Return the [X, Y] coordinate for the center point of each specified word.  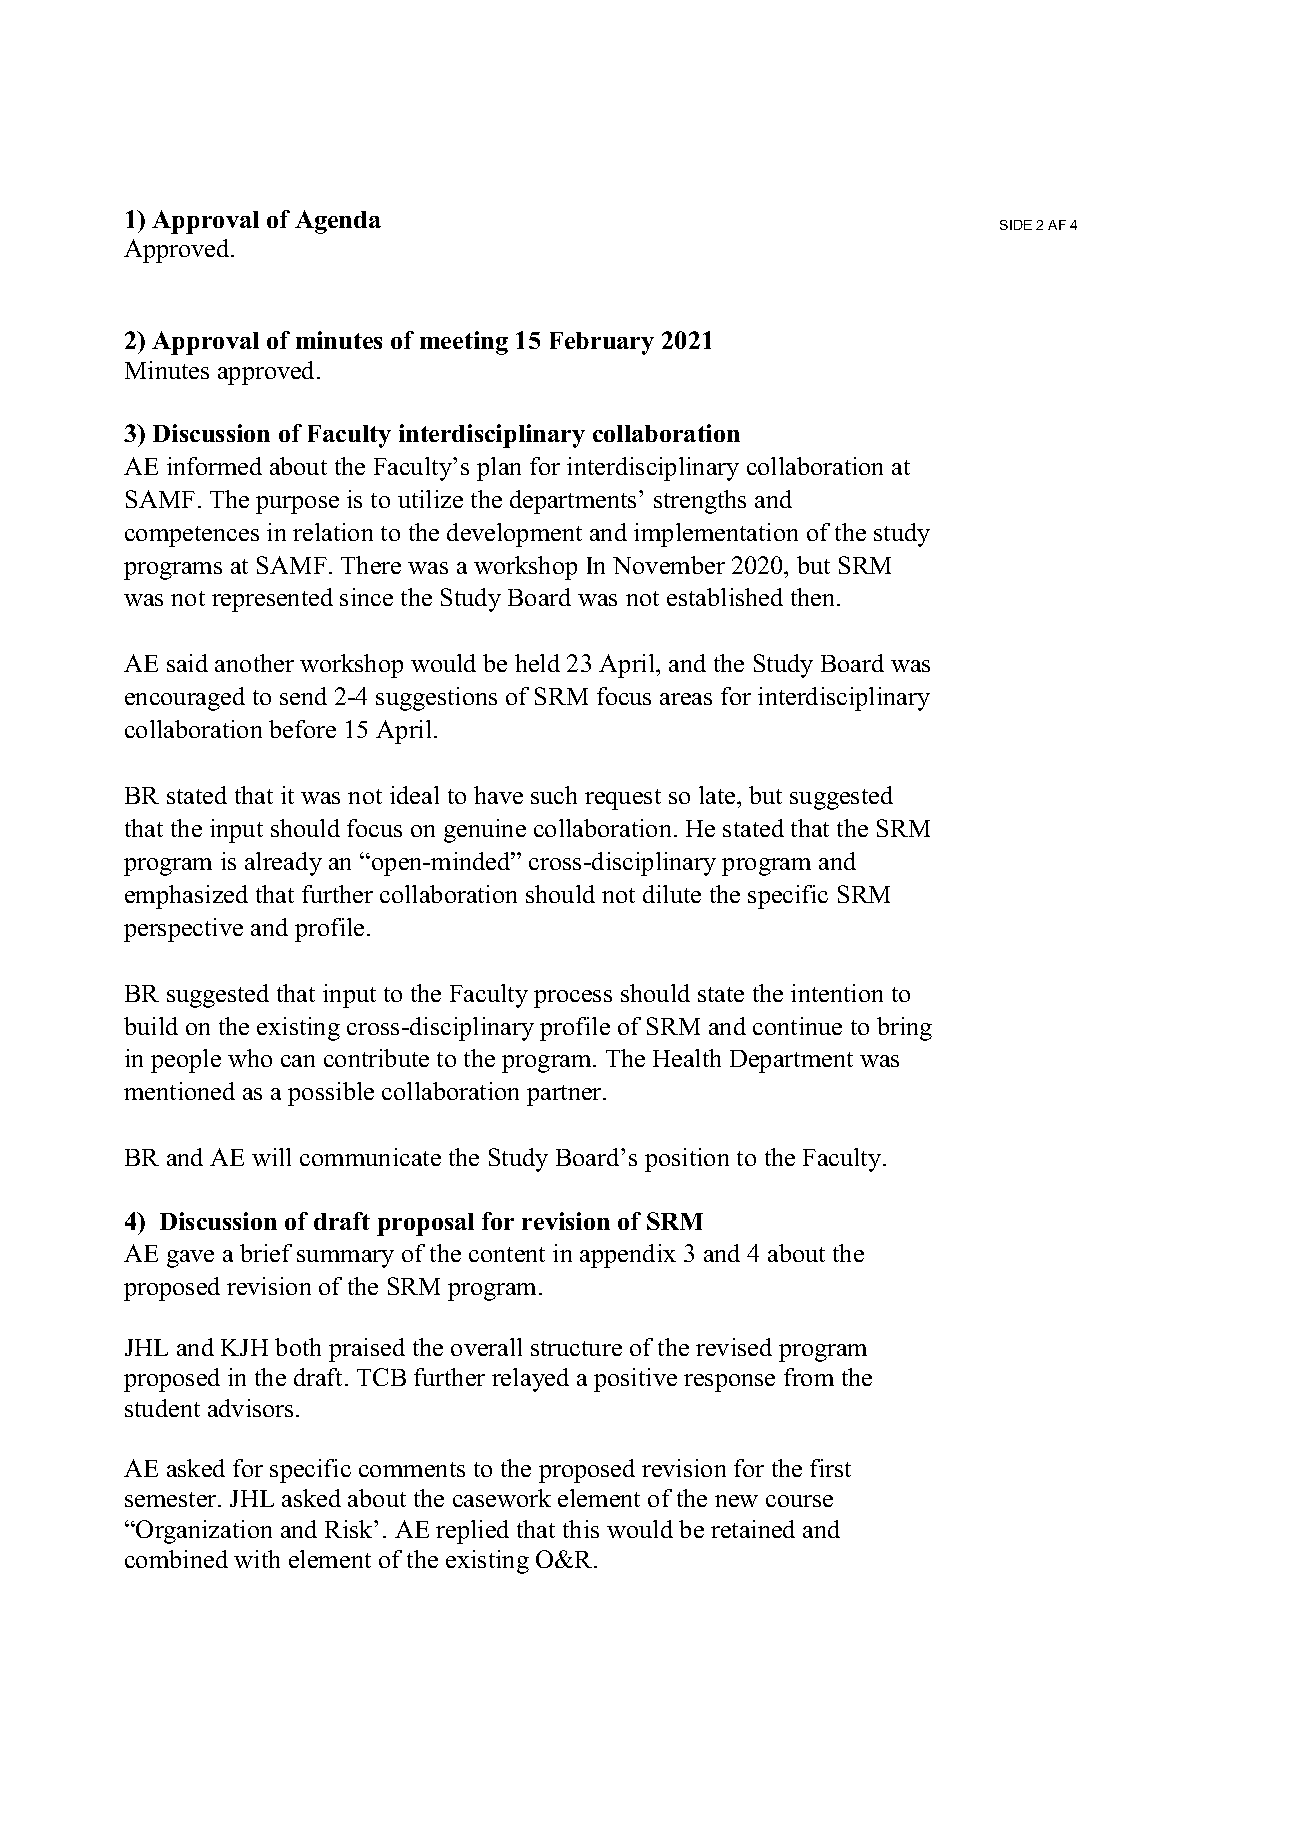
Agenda [338, 222]
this [581, 1529]
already [283, 864]
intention [837, 993]
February [602, 343]
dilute [672, 894]
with [257, 1559]
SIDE [1016, 225]
